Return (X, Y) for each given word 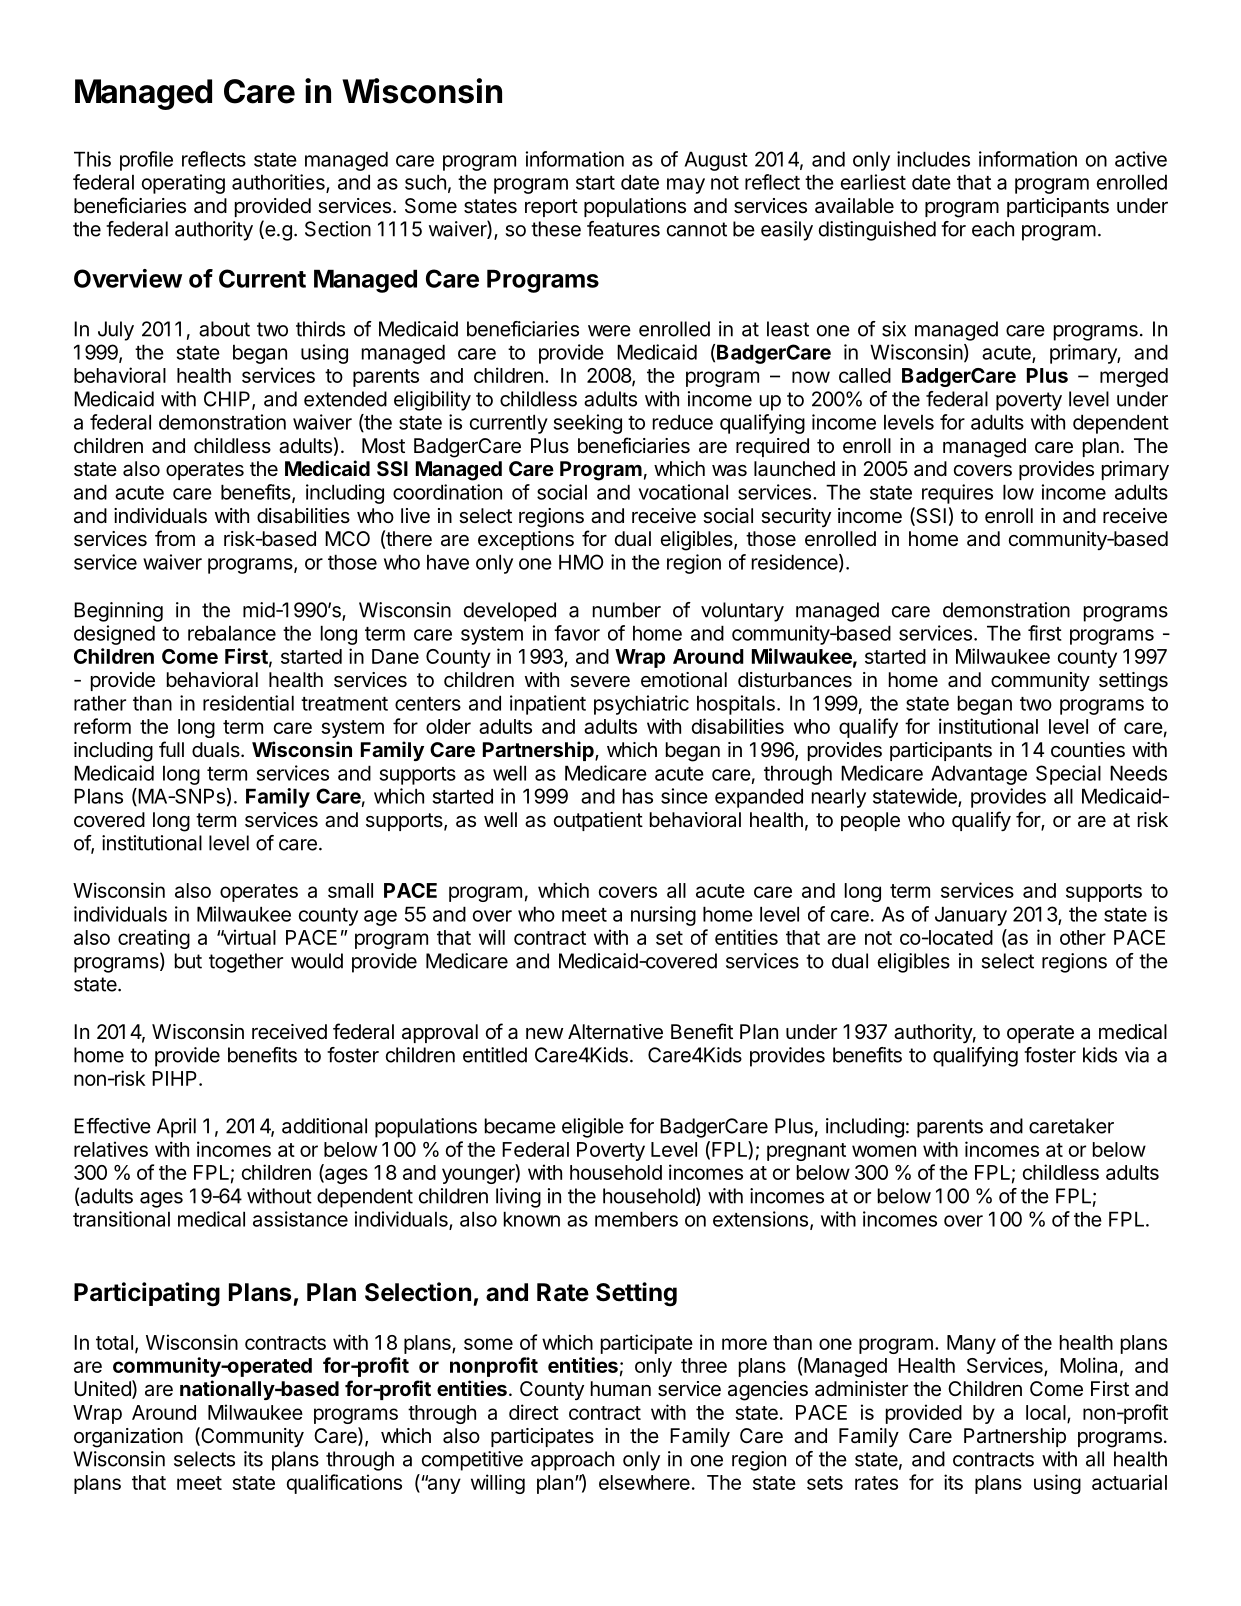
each (993, 229)
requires (957, 494)
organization (128, 1438)
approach (572, 1461)
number (627, 610)
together (246, 963)
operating (183, 184)
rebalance (232, 633)
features (623, 229)
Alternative (615, 1032)
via (1137, 1055)
